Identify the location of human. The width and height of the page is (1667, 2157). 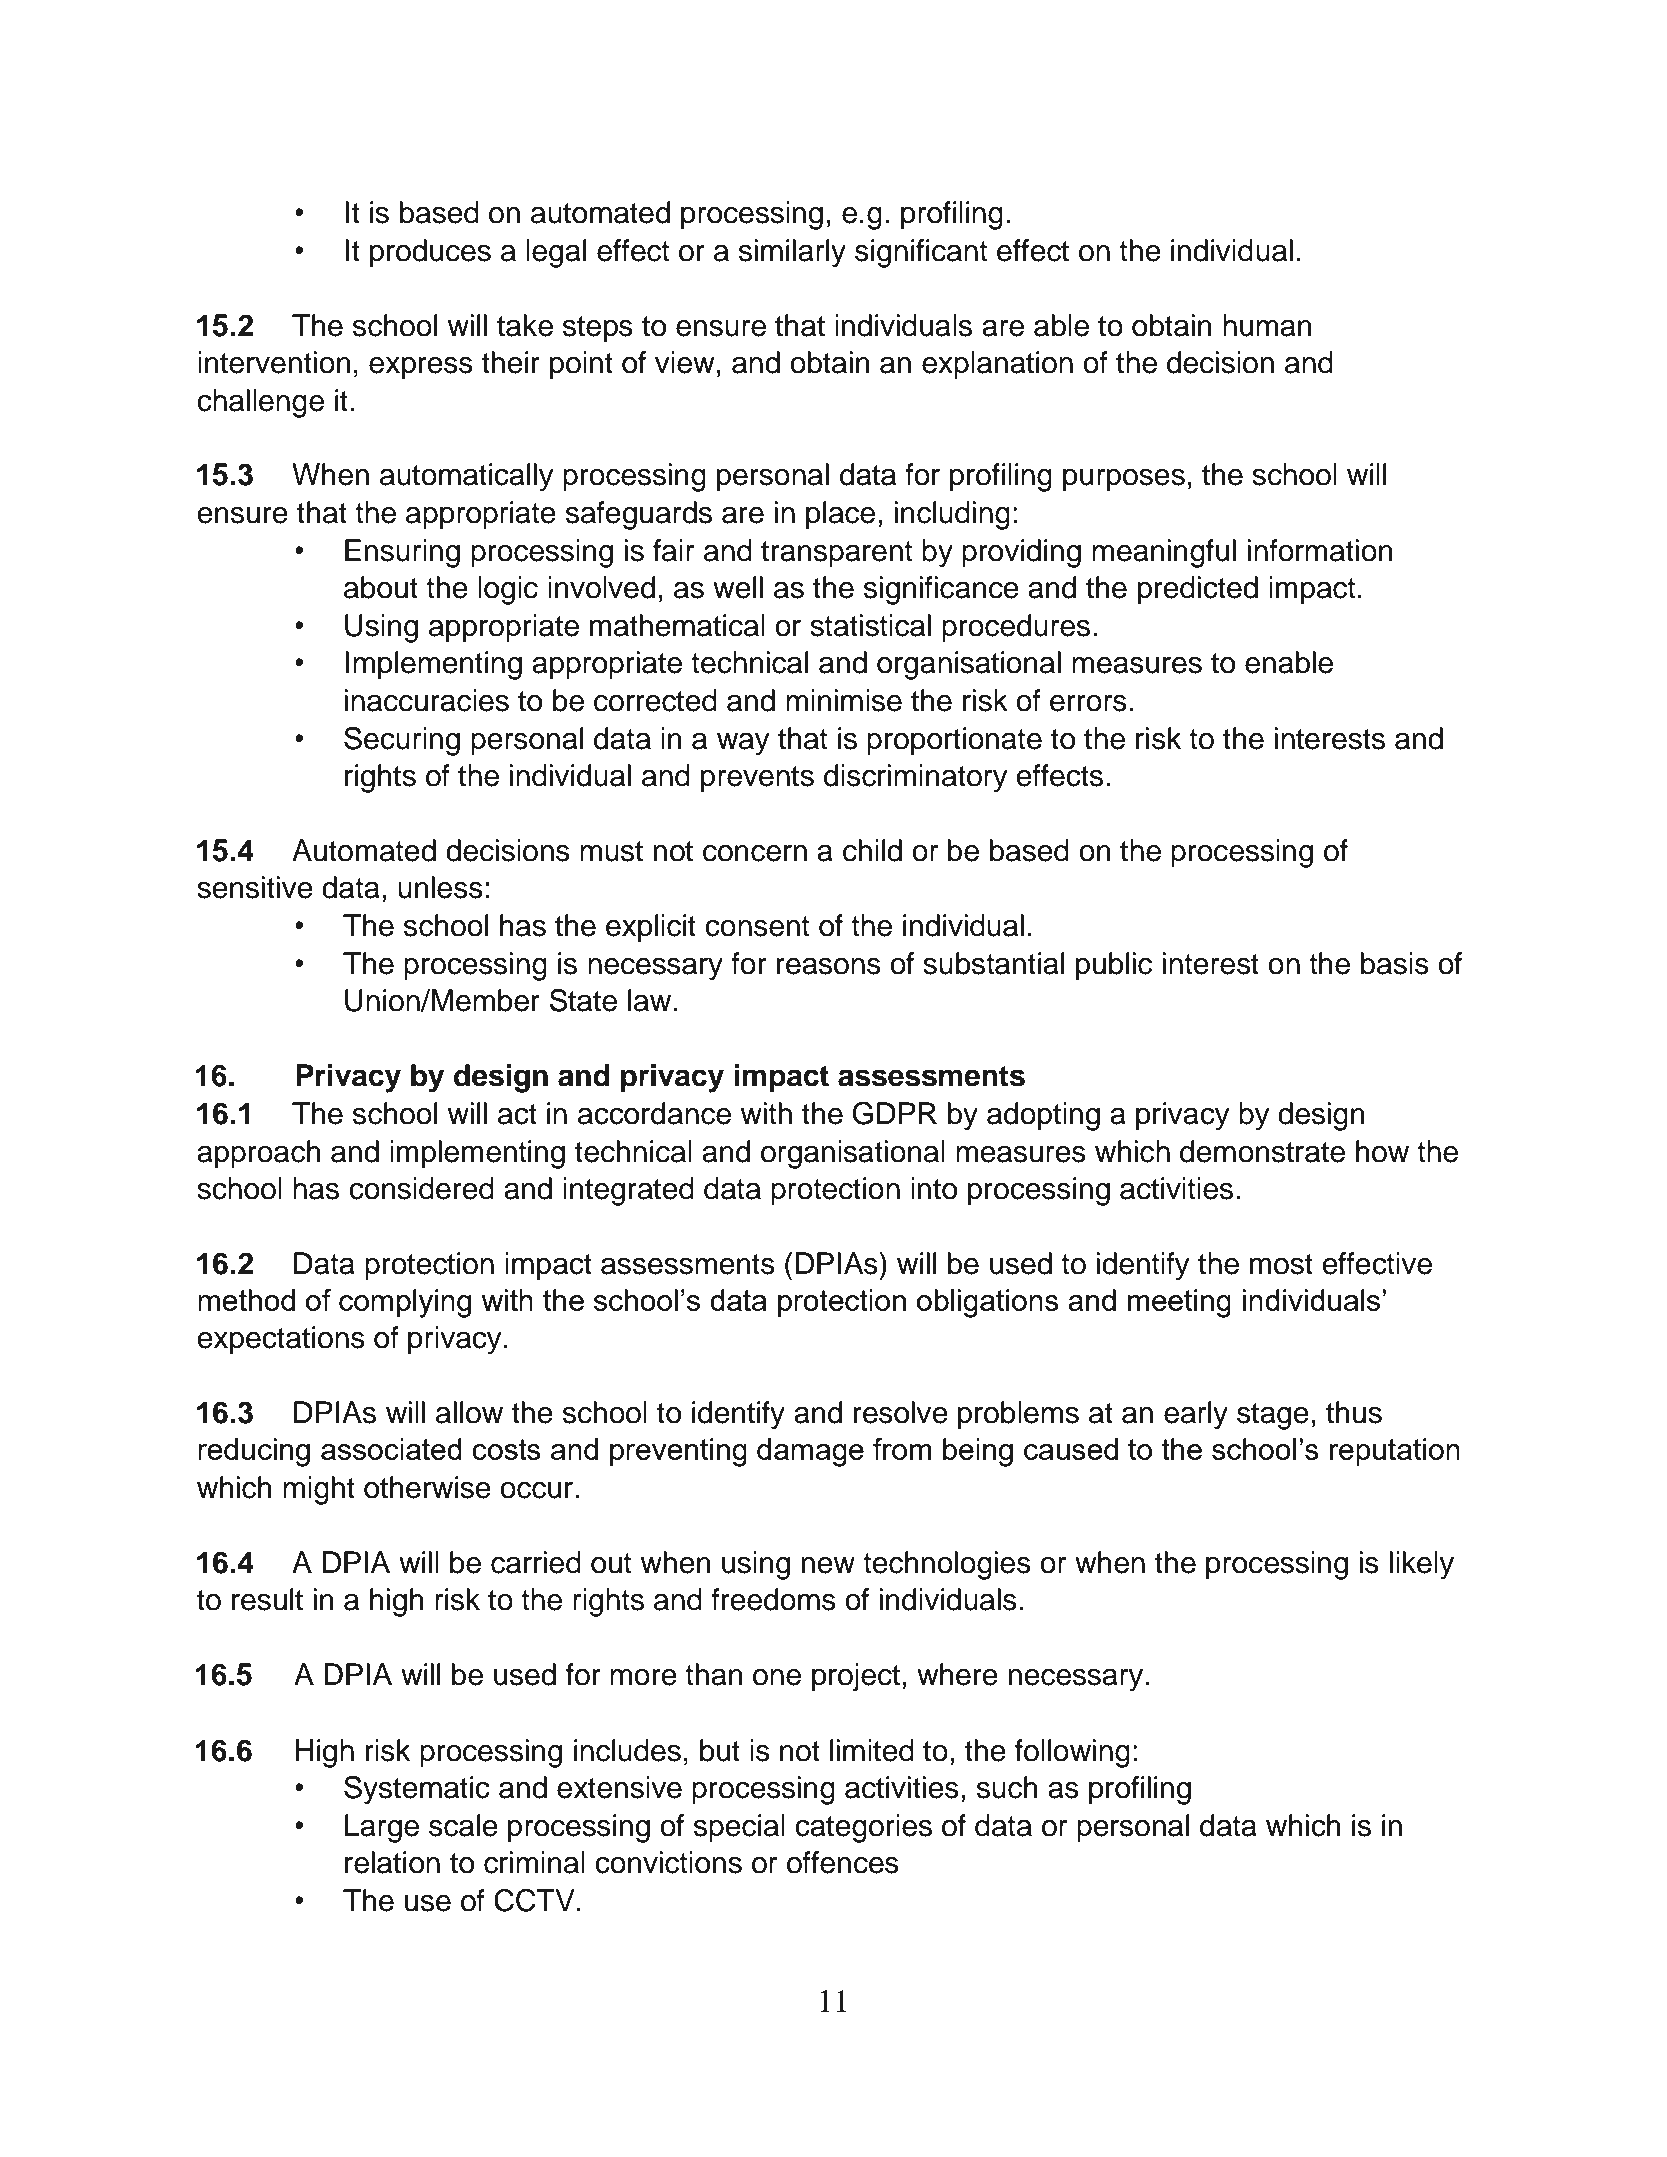
(1267, 325).
